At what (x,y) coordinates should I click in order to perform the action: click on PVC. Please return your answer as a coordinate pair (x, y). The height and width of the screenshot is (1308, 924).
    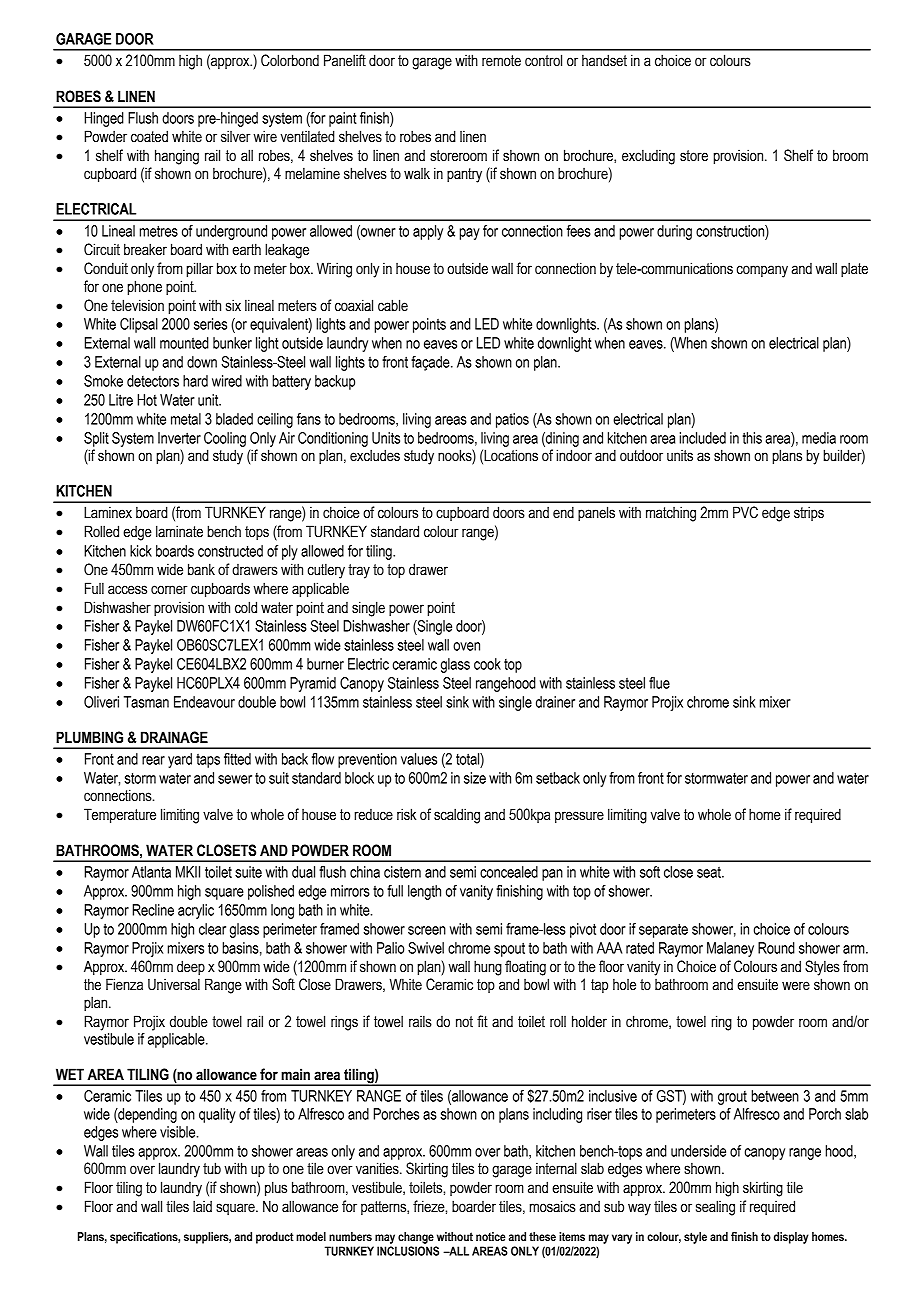
    Looking at the image, I should click on (745, 512).
